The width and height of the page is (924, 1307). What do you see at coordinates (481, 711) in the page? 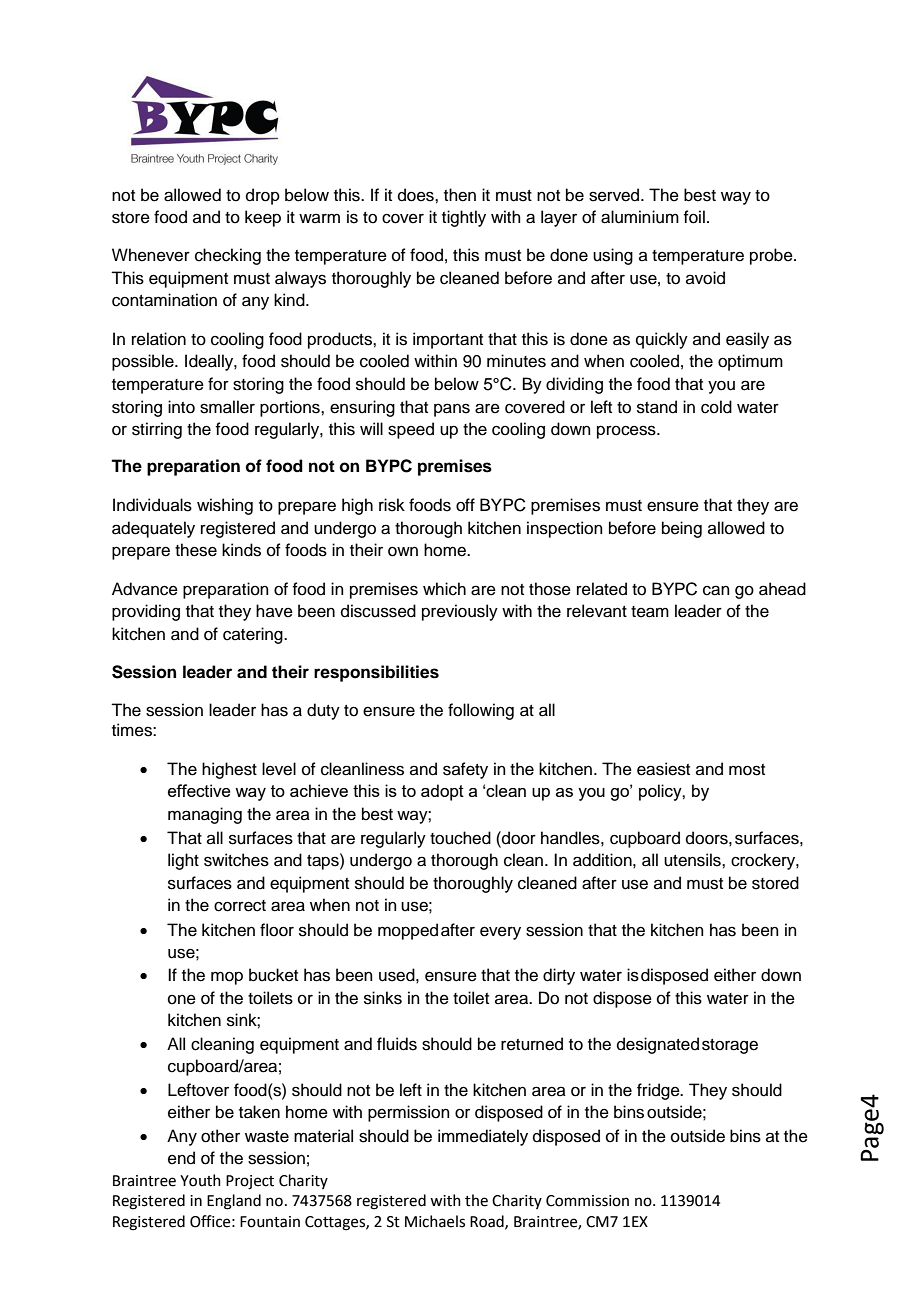
I see `following` at bounding box center [481, 711].
